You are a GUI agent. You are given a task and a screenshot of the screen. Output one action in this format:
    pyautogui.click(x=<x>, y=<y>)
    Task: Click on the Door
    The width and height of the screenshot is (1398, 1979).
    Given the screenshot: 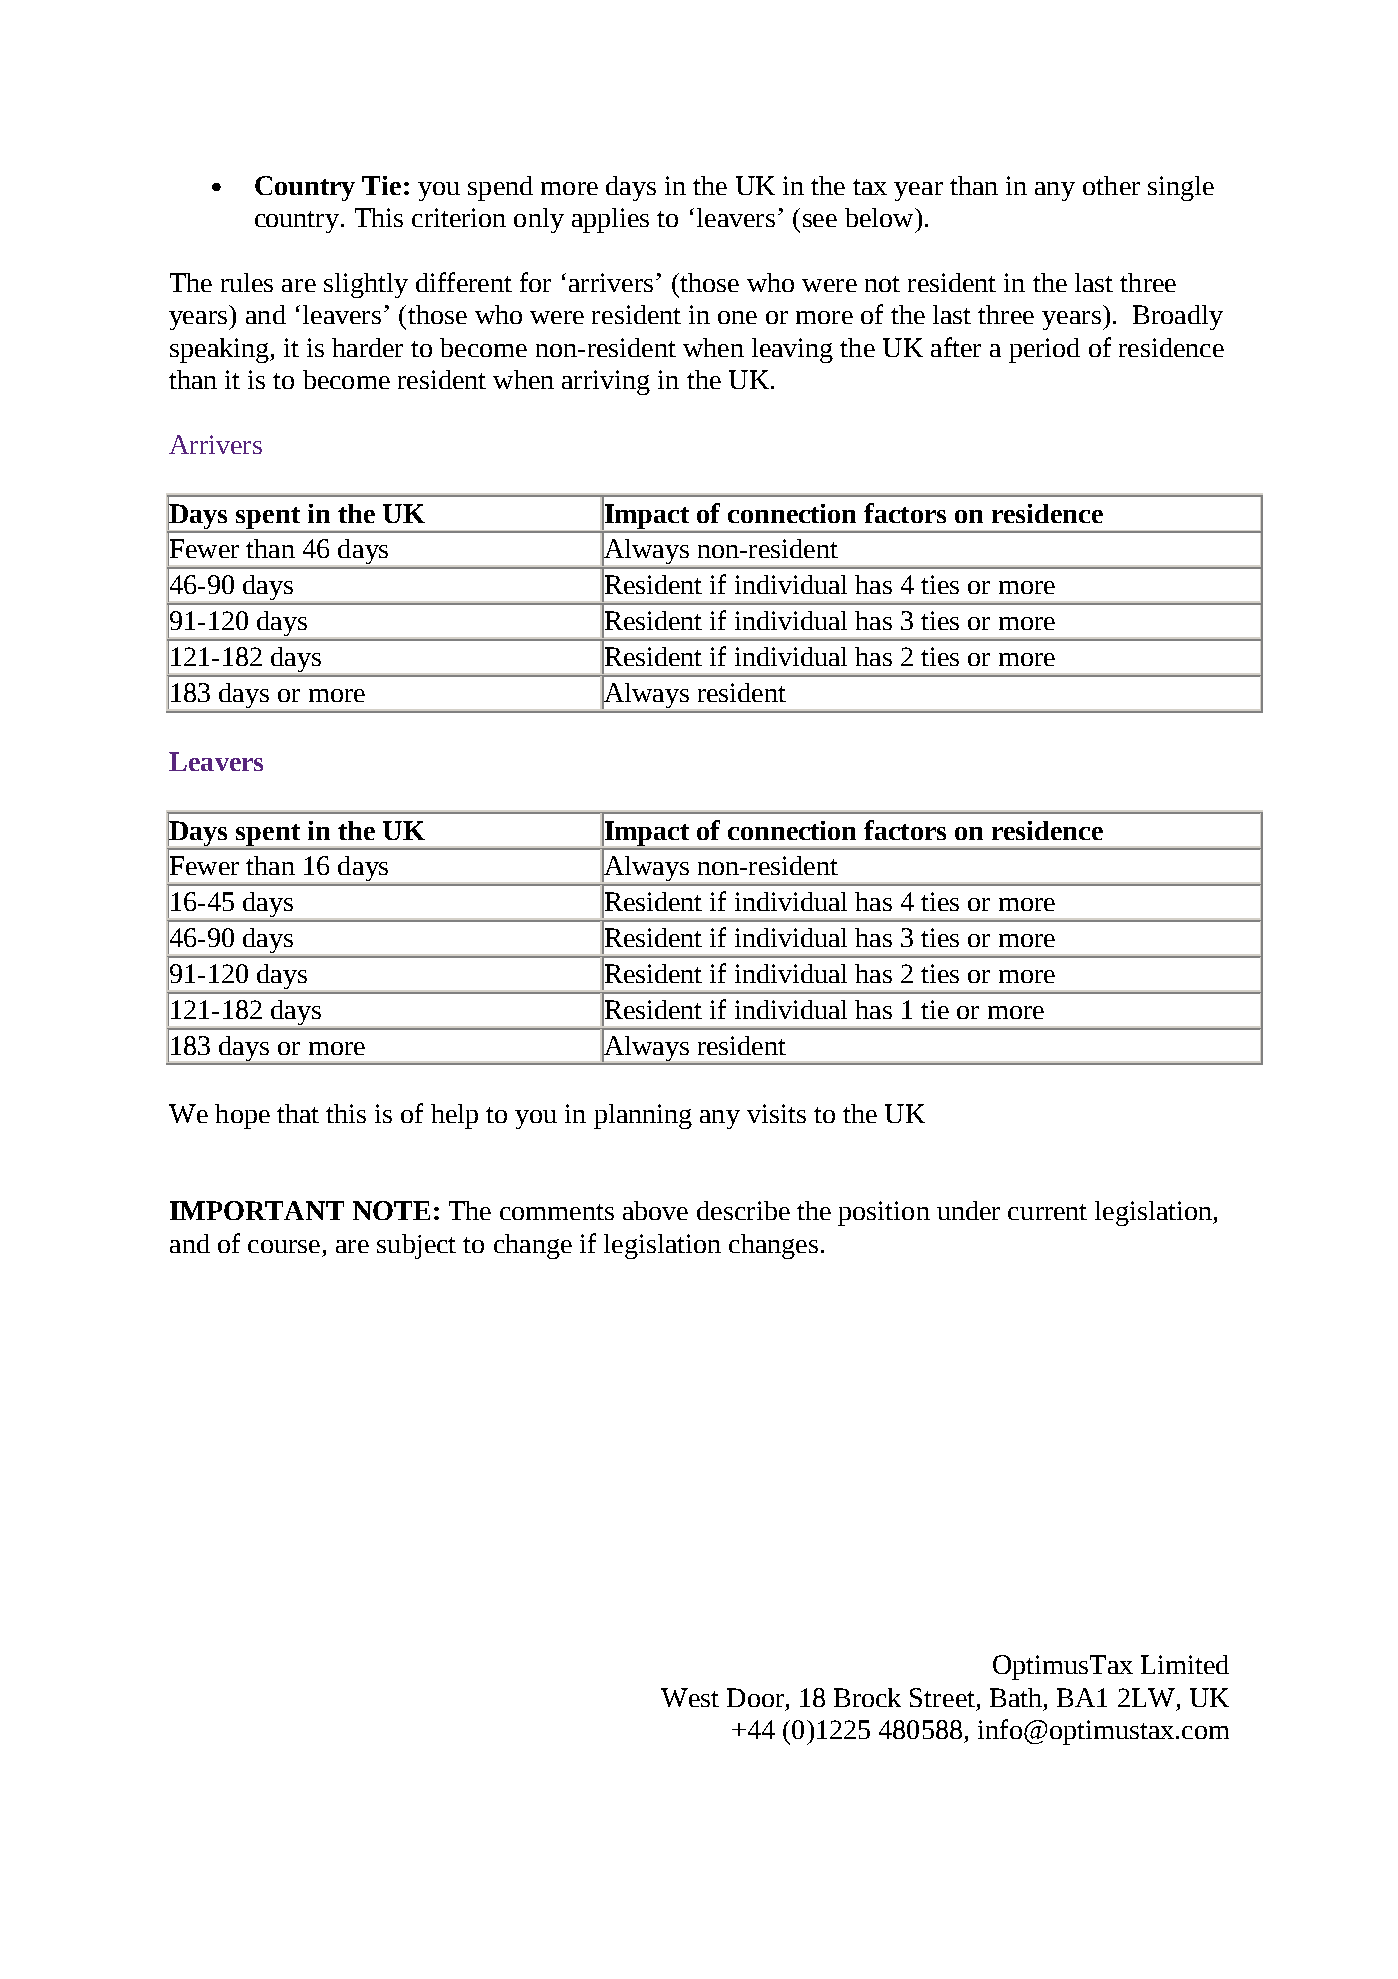 What is the action you would take?
    pyautogui.click(x=755, y=1697)
